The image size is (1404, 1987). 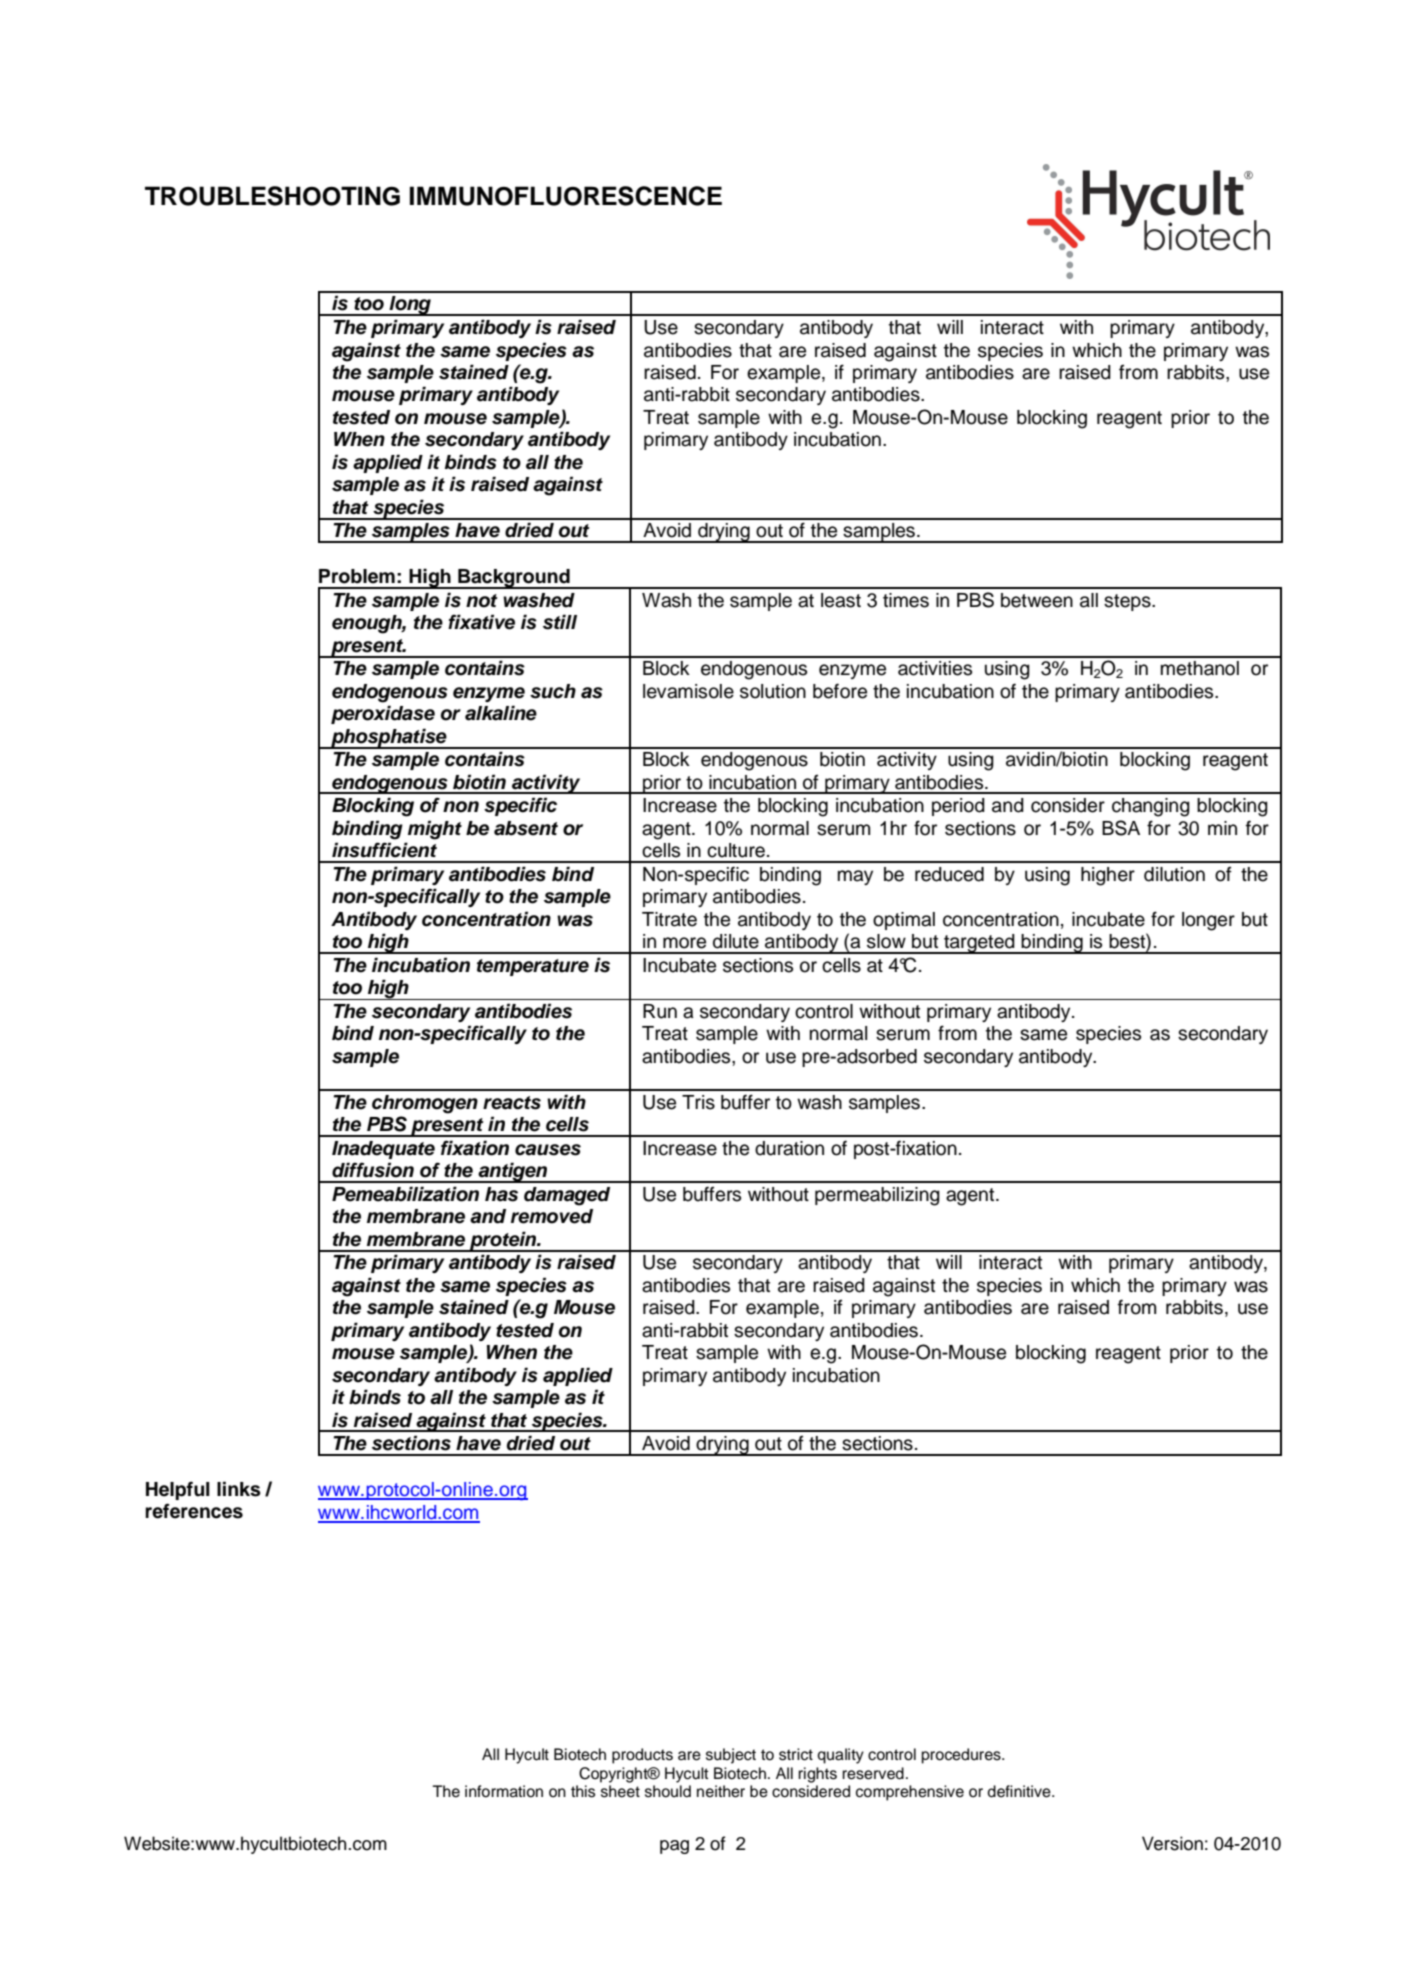 What do you see at coordinates (660, 1011) in the screenshot?
I see `Run` at bounding box center [660, 1011].
